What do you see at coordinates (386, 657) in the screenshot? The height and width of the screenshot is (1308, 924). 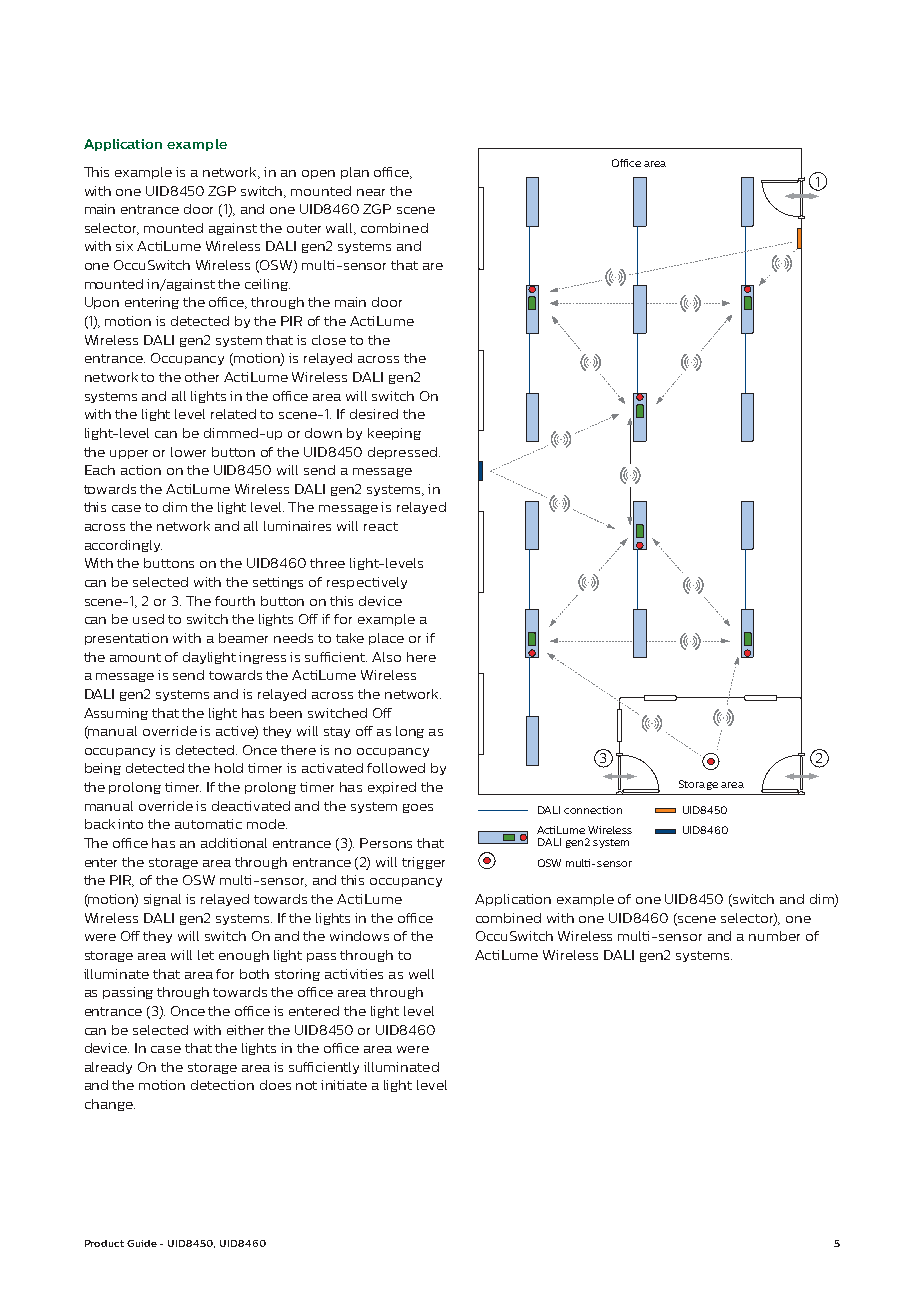 I see `Also` at bounding box center [386, 657].
